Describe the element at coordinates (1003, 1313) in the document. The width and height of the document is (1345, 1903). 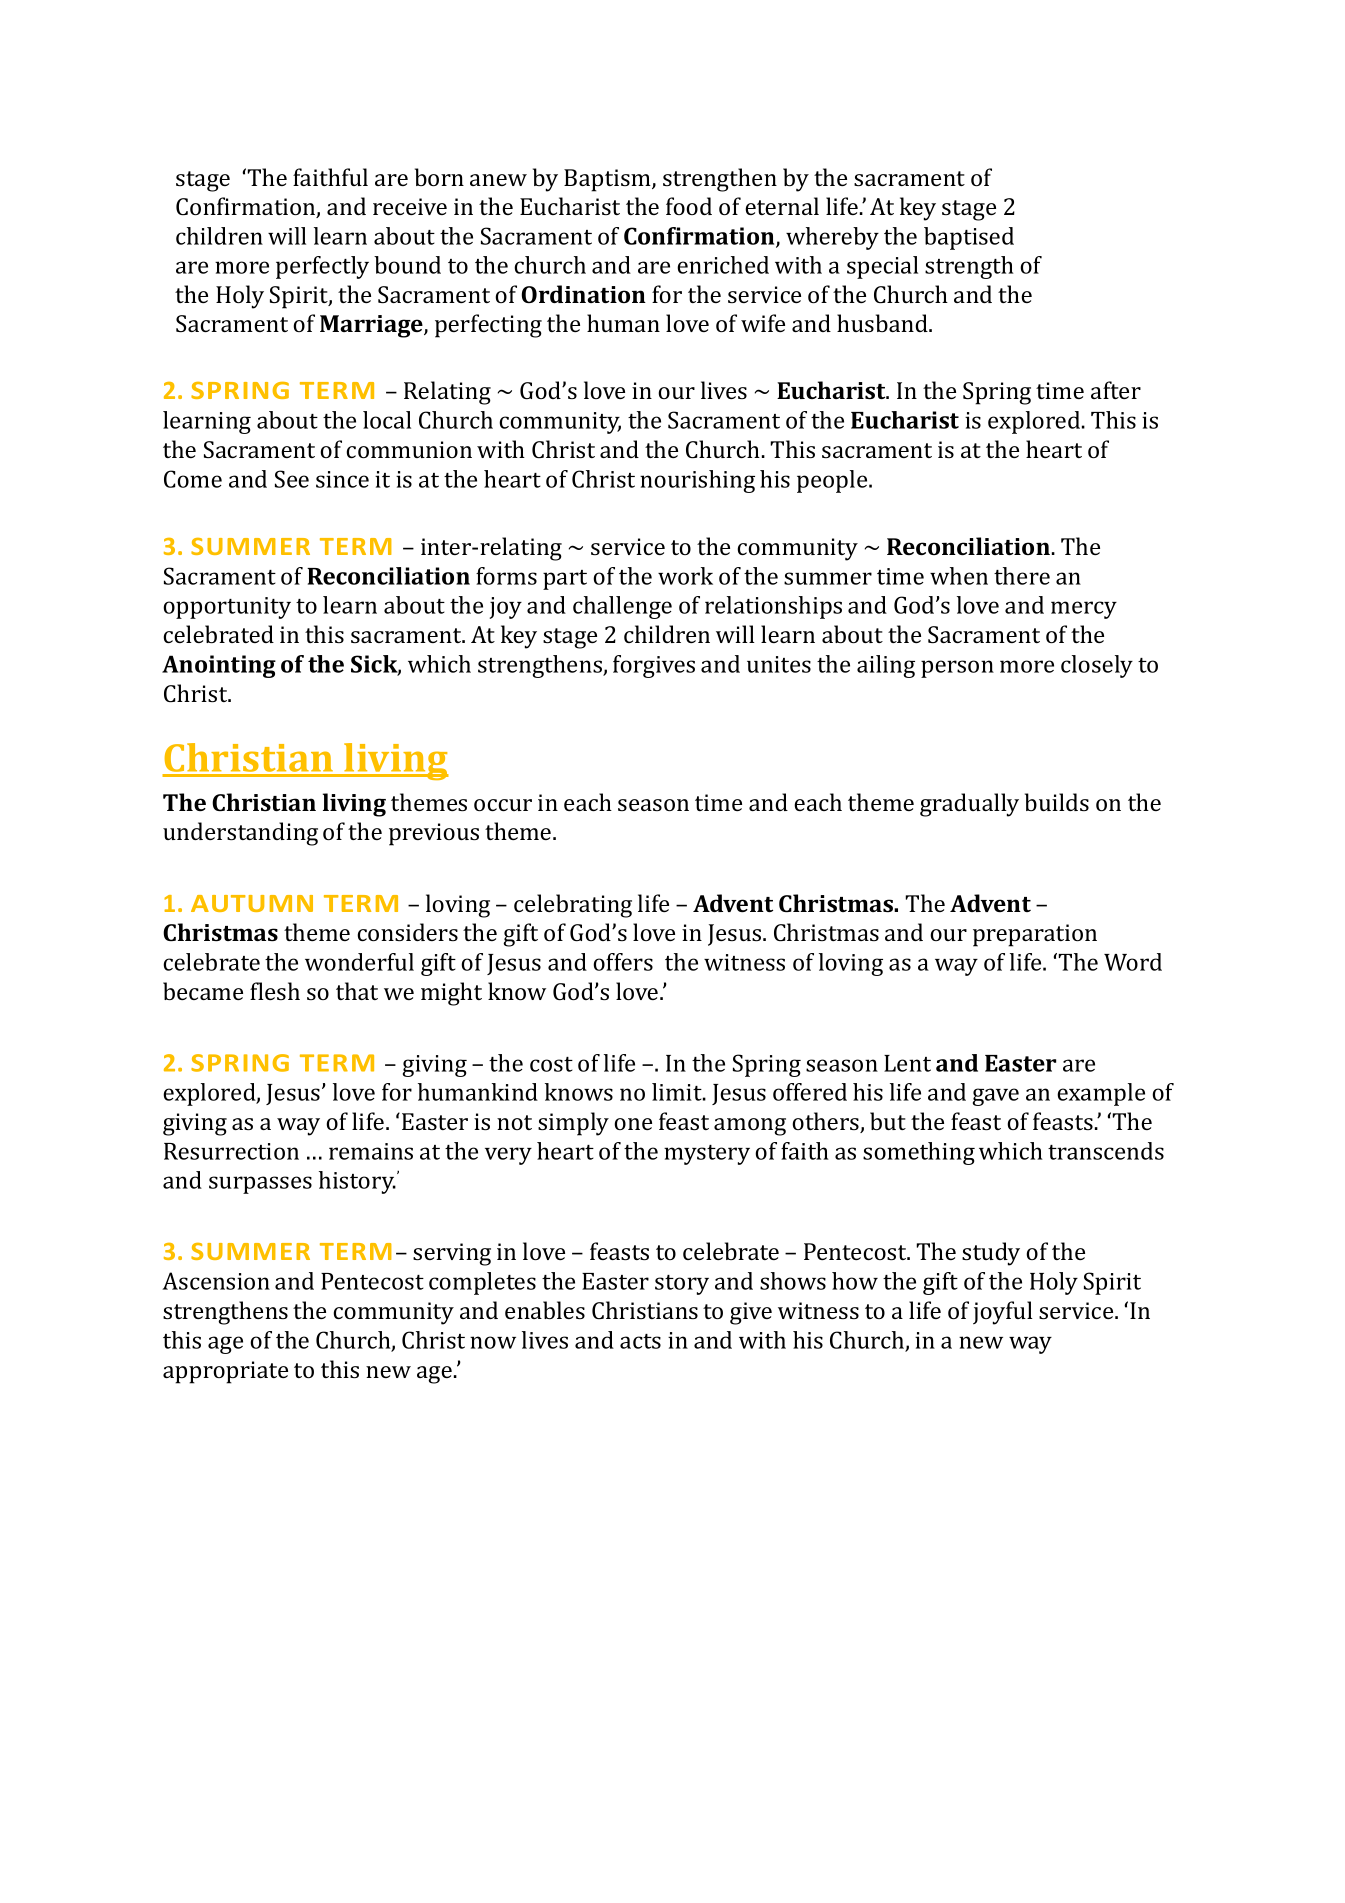
I see `joyful` at that location.
